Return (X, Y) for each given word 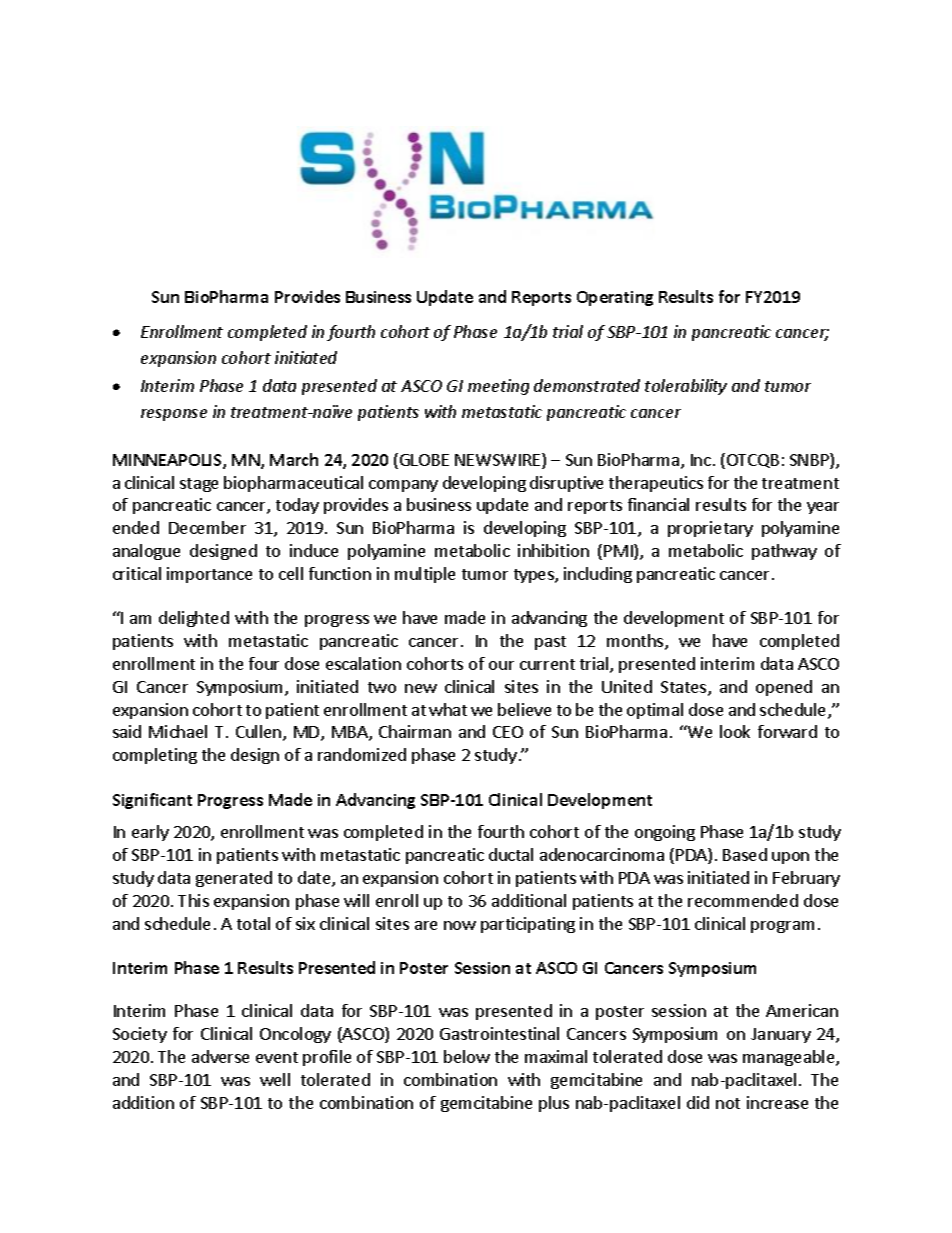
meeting (498, 387)
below (467, 1056)
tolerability (686, 387)
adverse (220, 1056)
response (174, 415)
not (728, 1103)
